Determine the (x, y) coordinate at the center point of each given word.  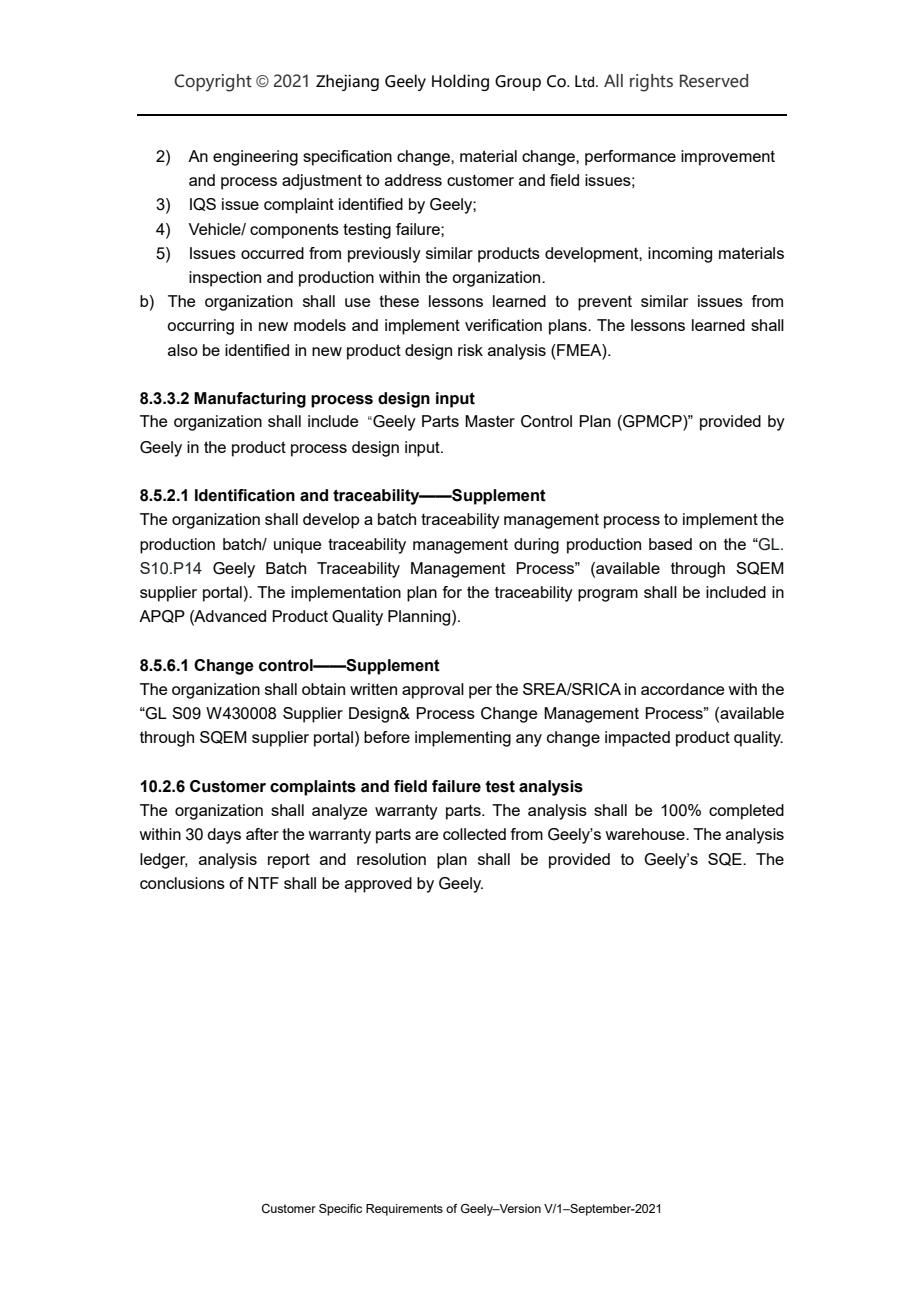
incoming (680, 255)
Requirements (404, 1210)
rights (651, 83)
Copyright (213, 83)
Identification (245, 495)
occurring (200, 327)
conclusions (182, 883)
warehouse (646, 834)
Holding (460, 82)
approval (433, 691)
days (224, 836)
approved (378, 885)
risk (470, 350)
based (670, 544)
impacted (637, 739)
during (536, 546)
